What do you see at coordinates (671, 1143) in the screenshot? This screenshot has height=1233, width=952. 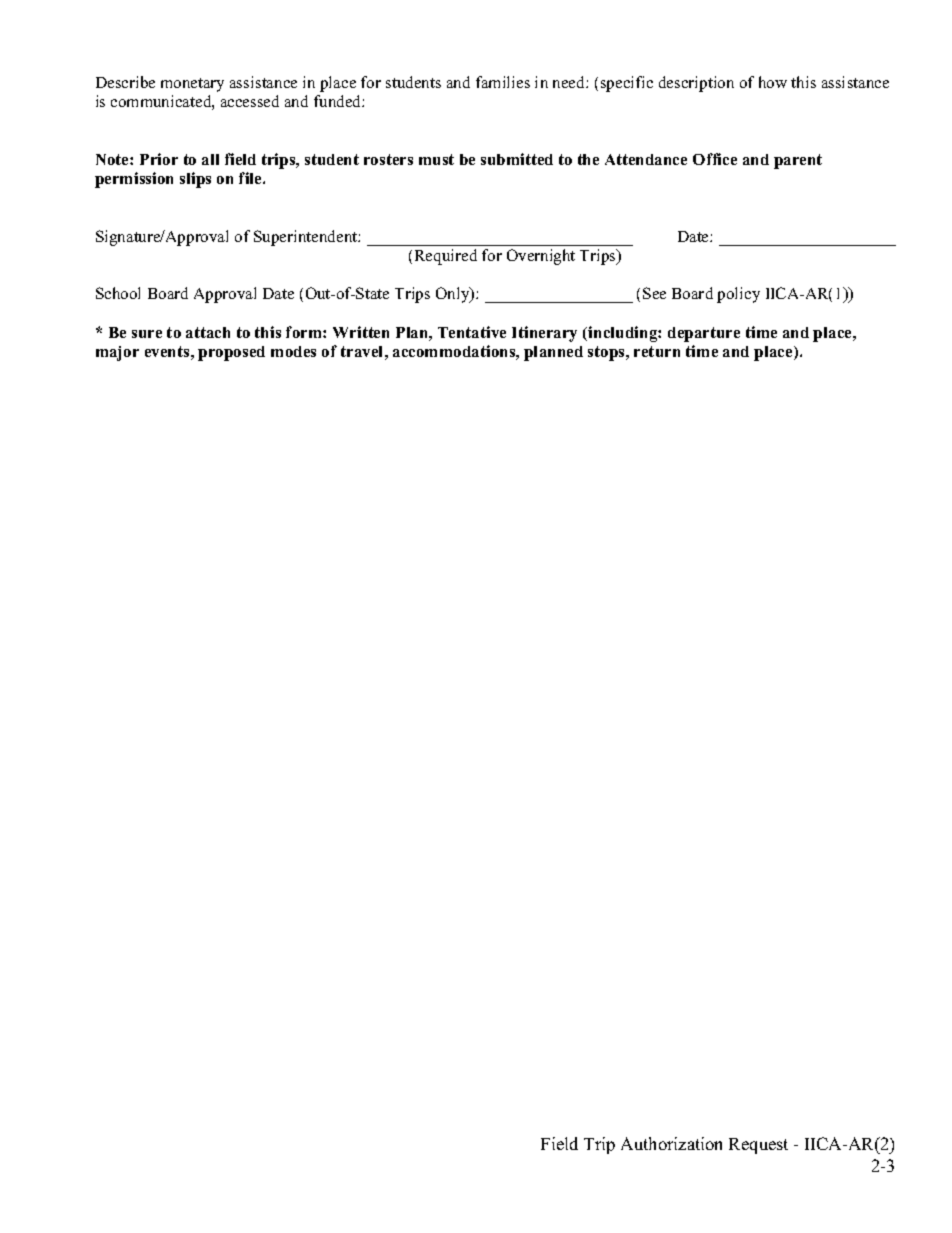 I see `Authorization` at bounding box center [671, 1143].
